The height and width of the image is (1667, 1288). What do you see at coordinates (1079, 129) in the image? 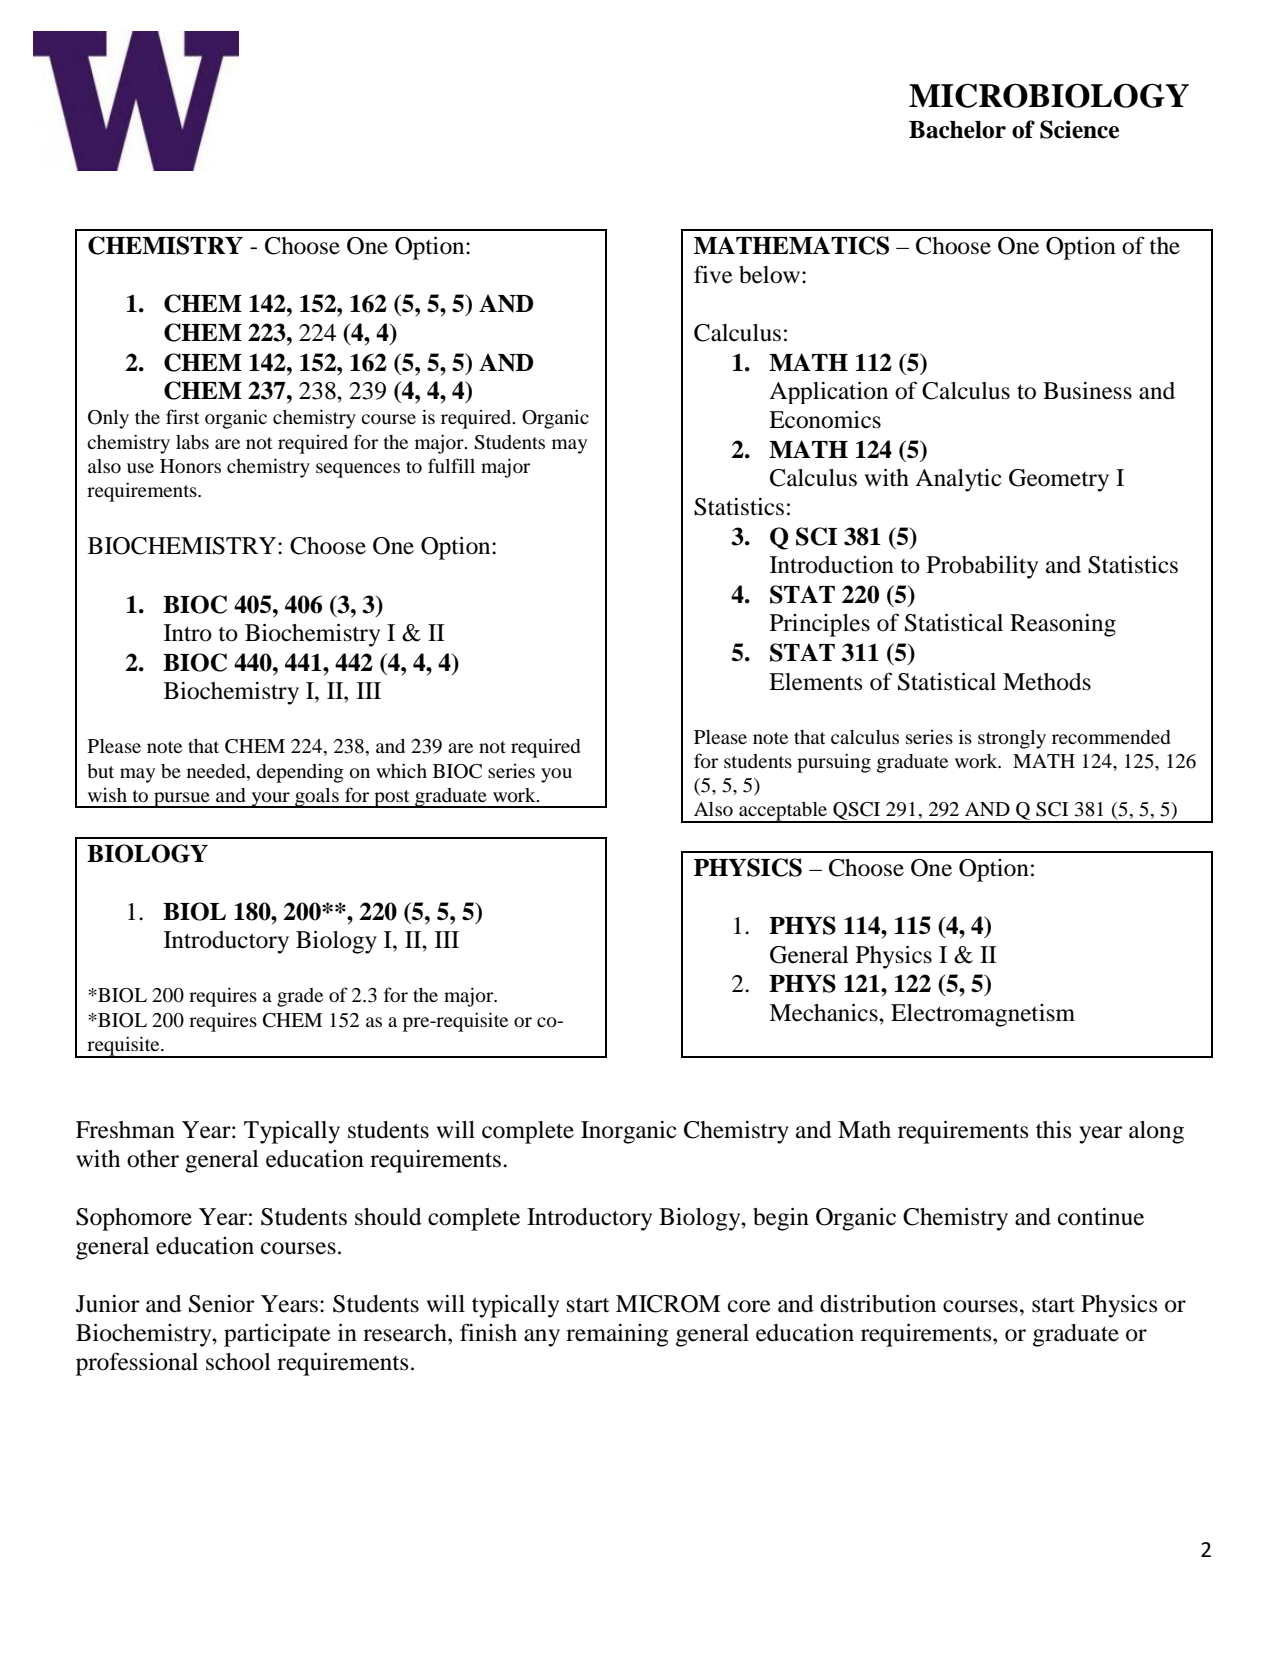
I see `Science` at bounding box center [1079, 129].
